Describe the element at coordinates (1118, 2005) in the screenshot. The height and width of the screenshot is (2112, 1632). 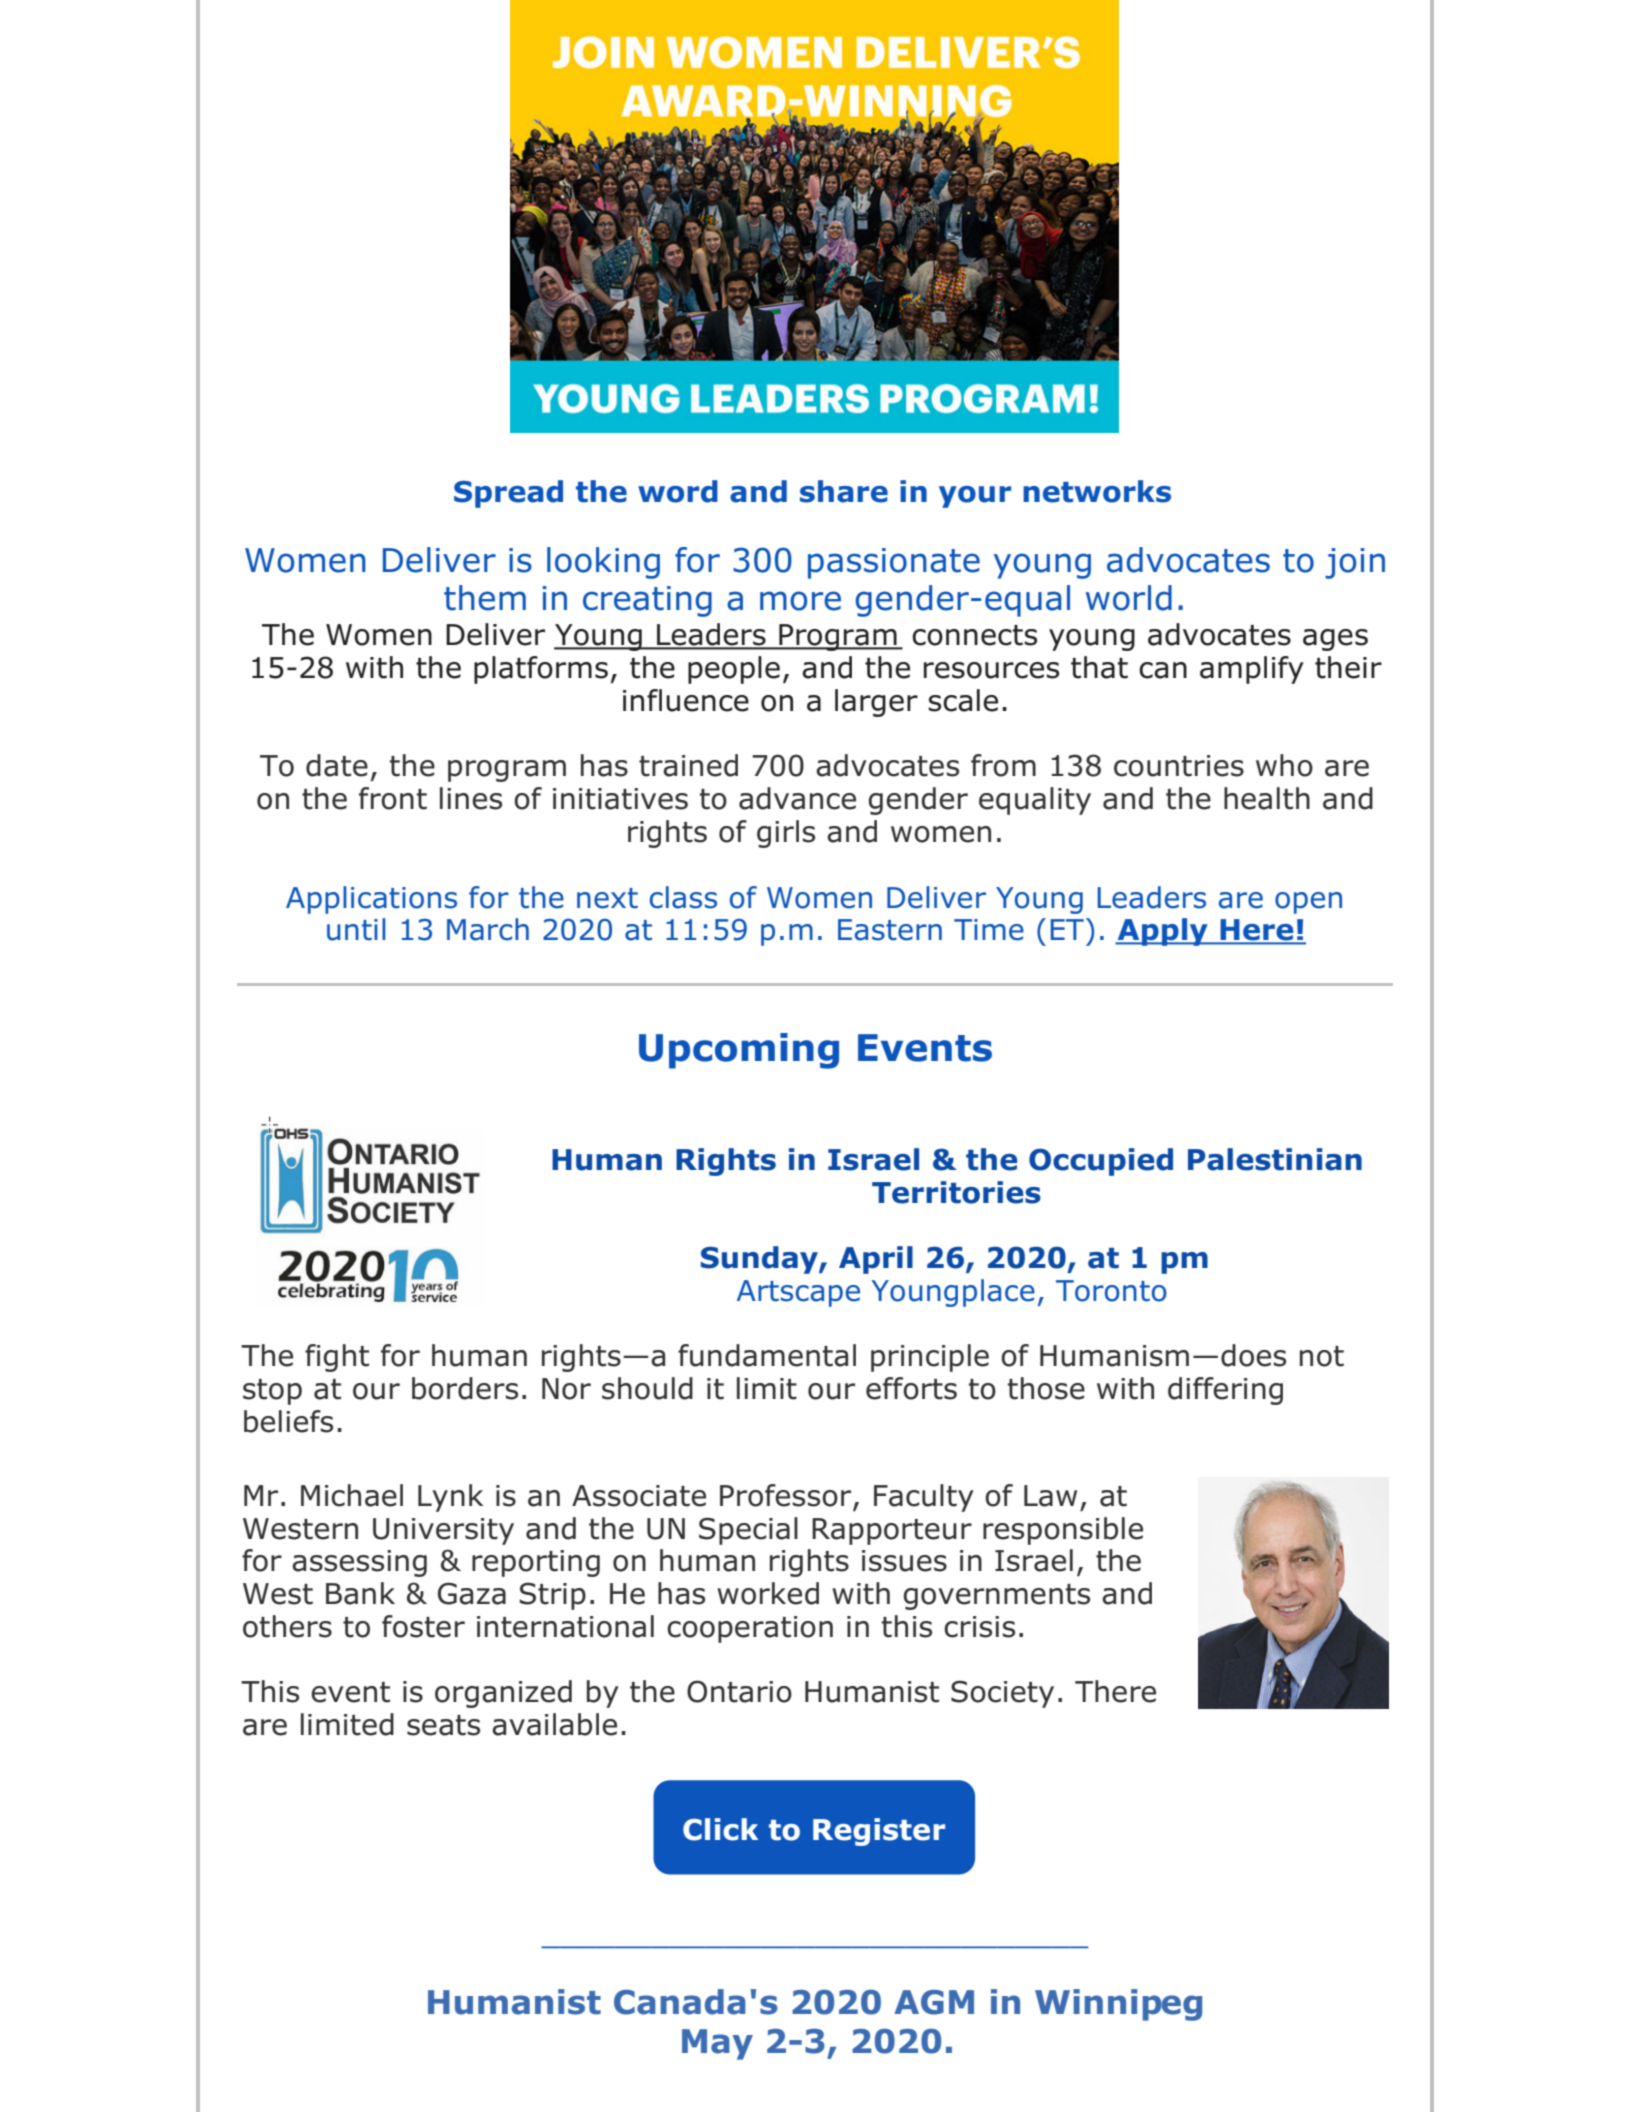
I see `Winnipeg` at that location.
